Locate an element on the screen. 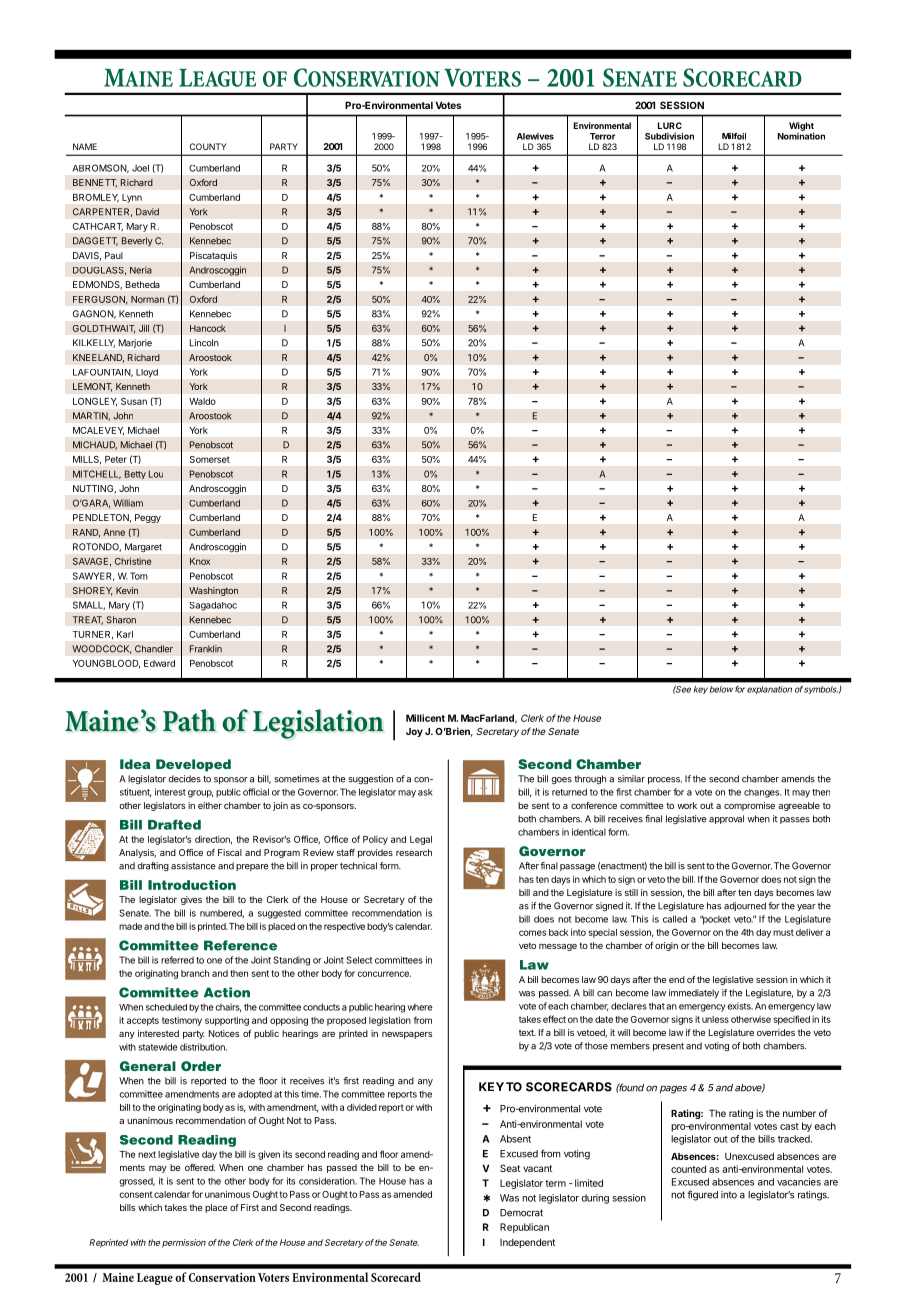 The height and width of the screenshot is (1316, 906). Terror is located at coordinates (602, 136).
